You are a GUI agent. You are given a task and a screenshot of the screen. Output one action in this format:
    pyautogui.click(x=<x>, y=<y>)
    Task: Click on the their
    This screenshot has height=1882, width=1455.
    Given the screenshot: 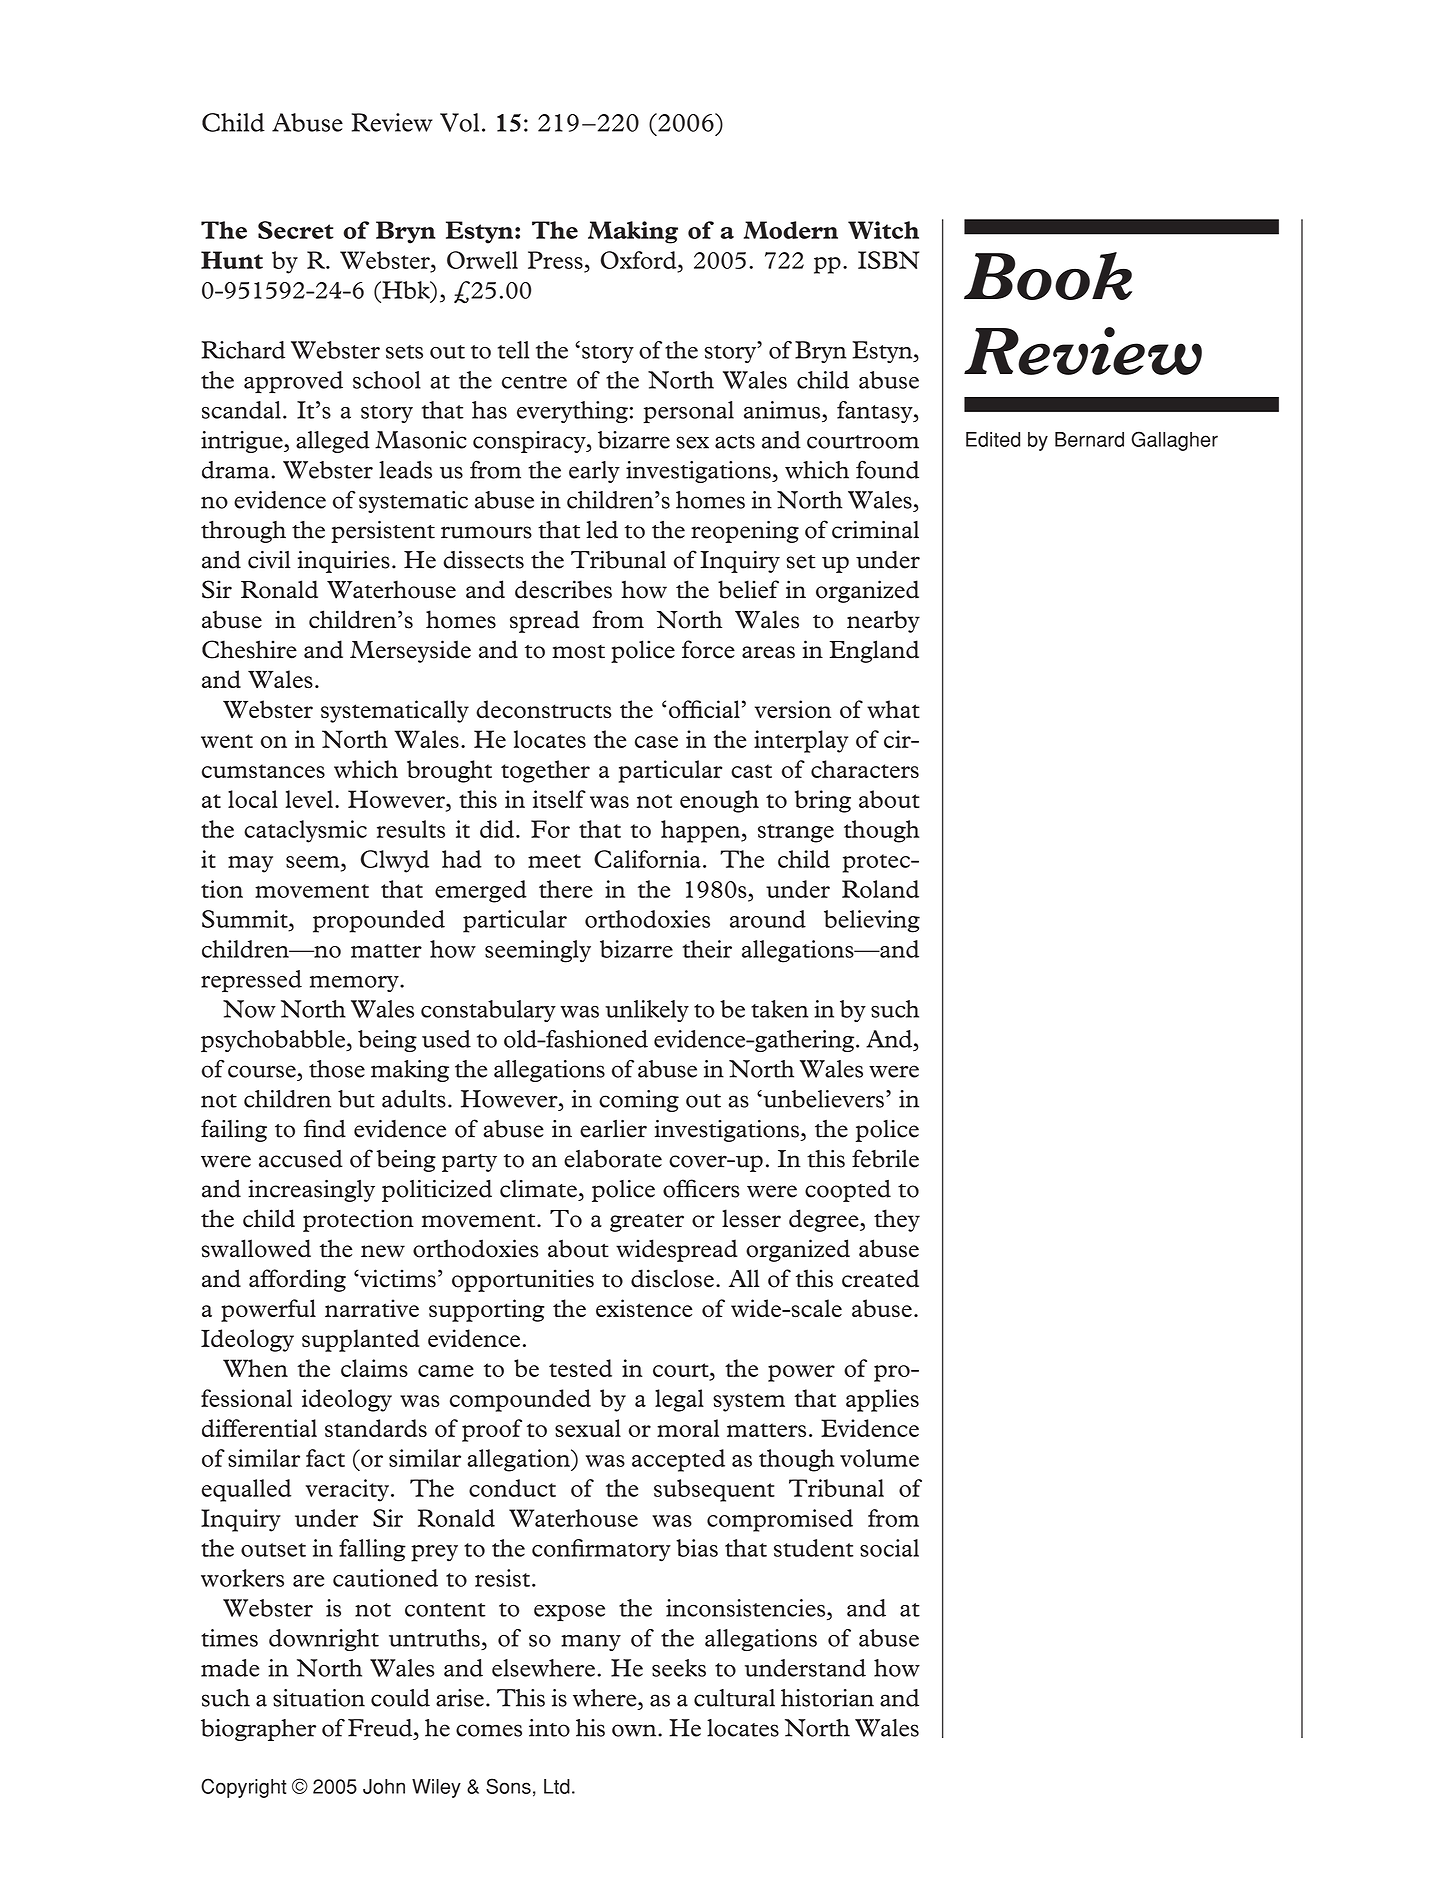 What is the action you would take?
    pyautogui.click(x=707, y=949)
